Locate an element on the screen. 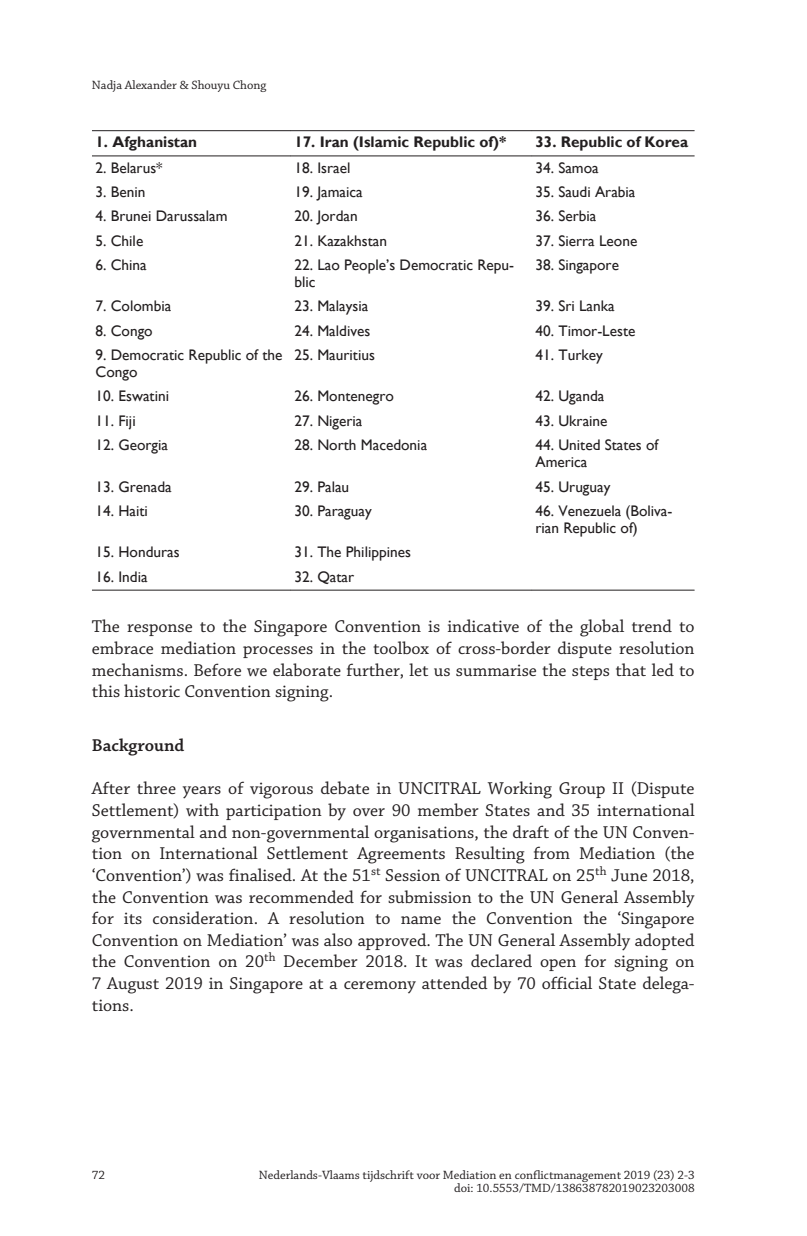  Group is located at coordinates (582, 790).
